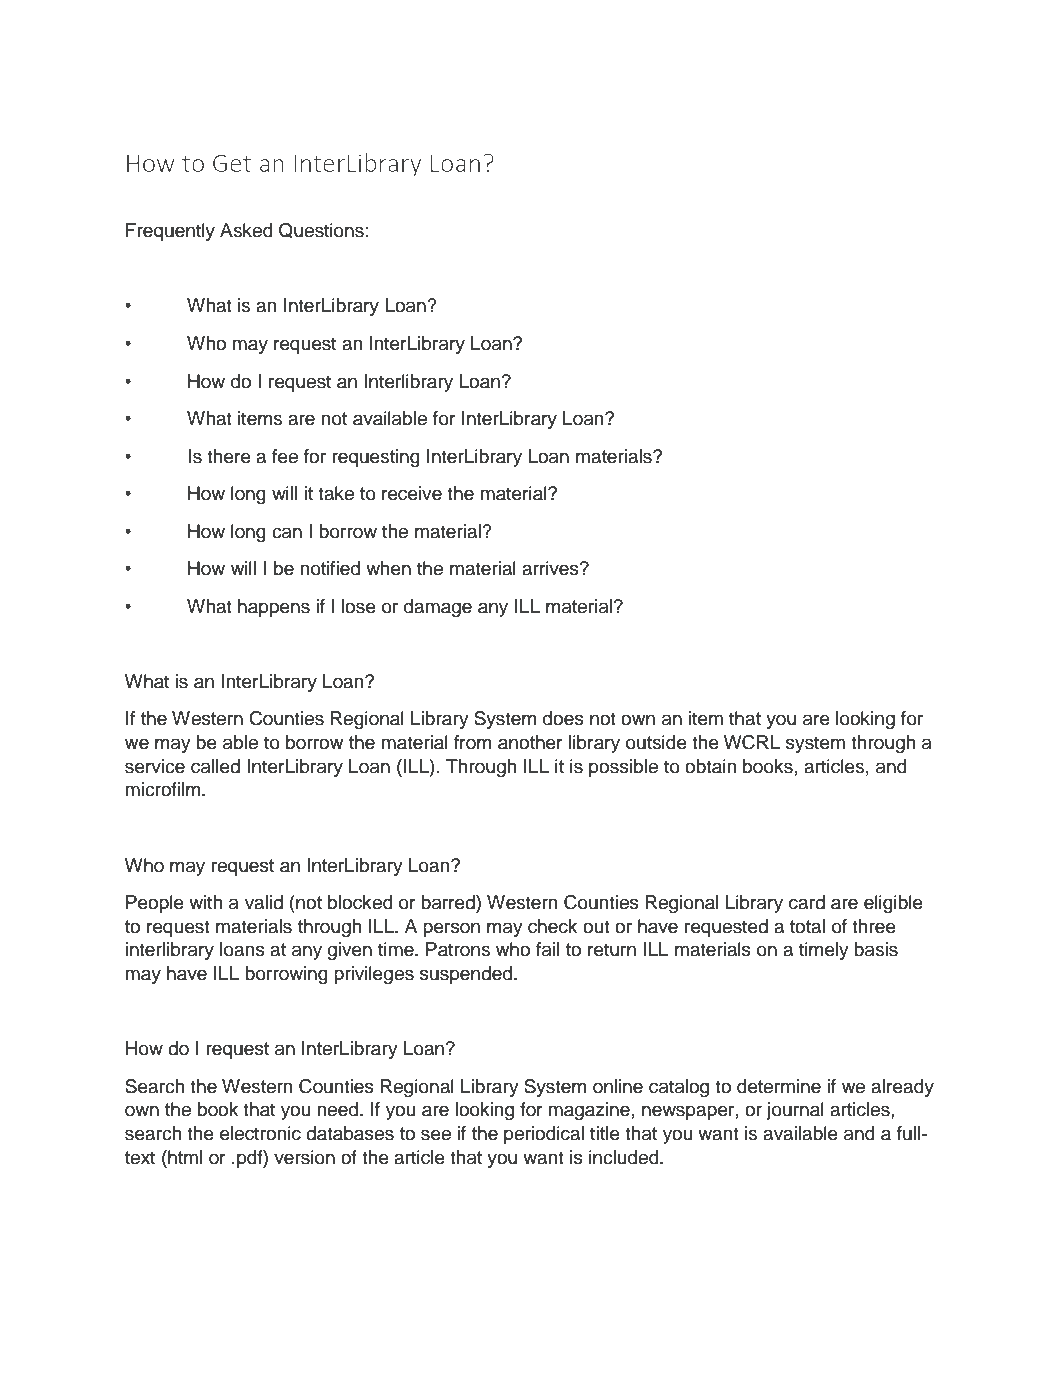 Image resolution: width=1061 pixels, height=1373 pixels. I want to click on electronic, so click(260, 1133).
